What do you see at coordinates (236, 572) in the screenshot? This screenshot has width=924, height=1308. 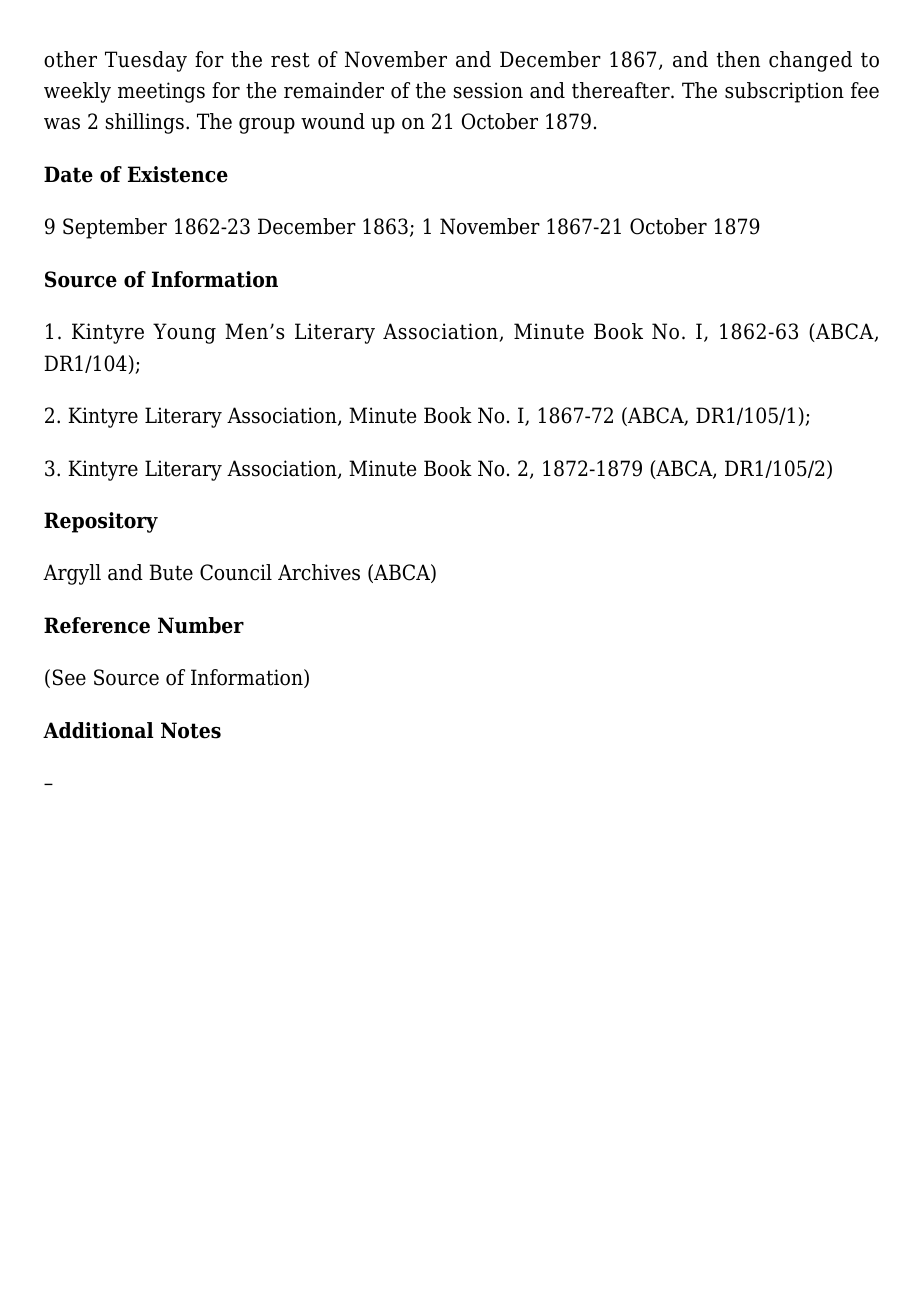 I see `Council` at bounding box center [236, 572].
